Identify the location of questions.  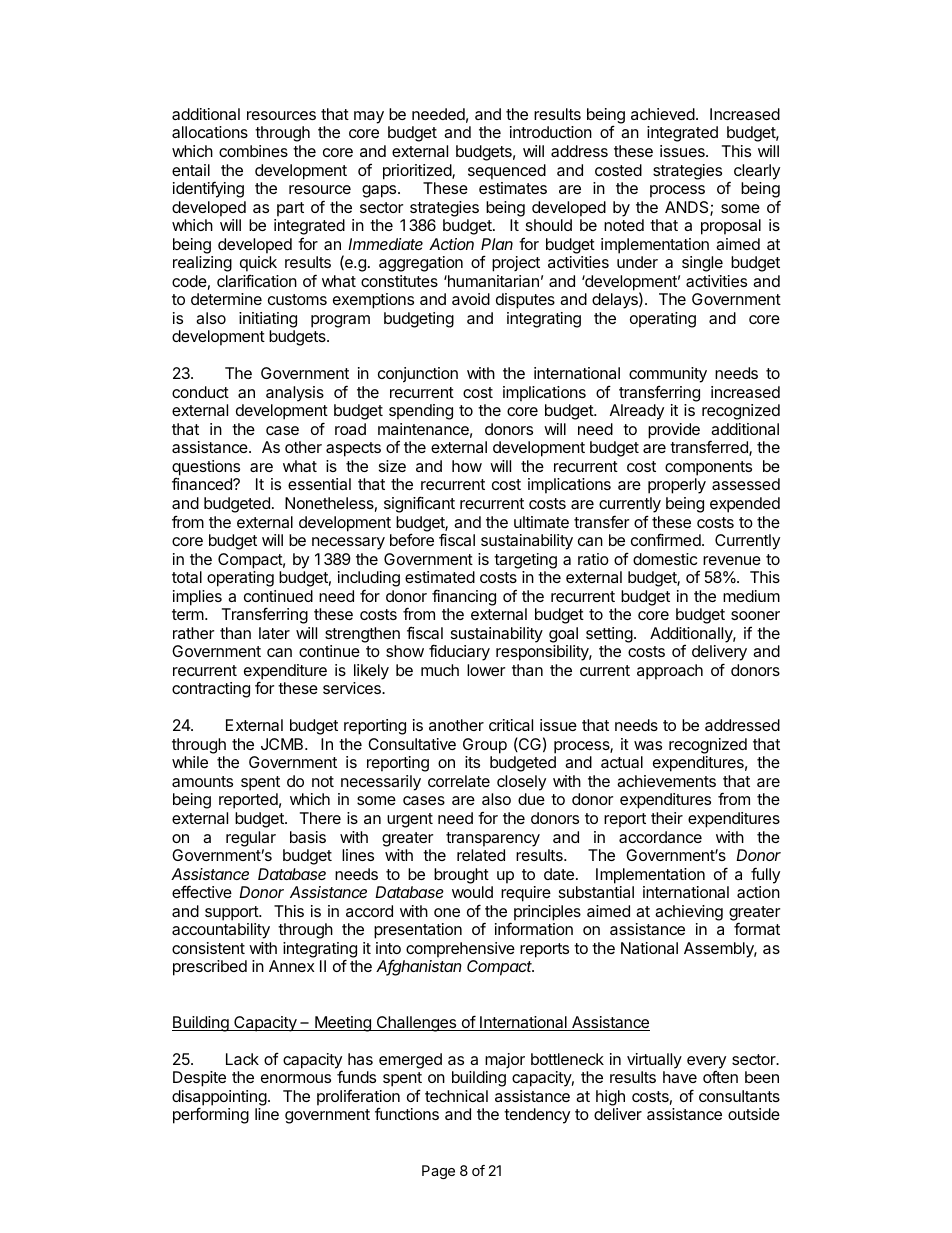
(206, 469).
